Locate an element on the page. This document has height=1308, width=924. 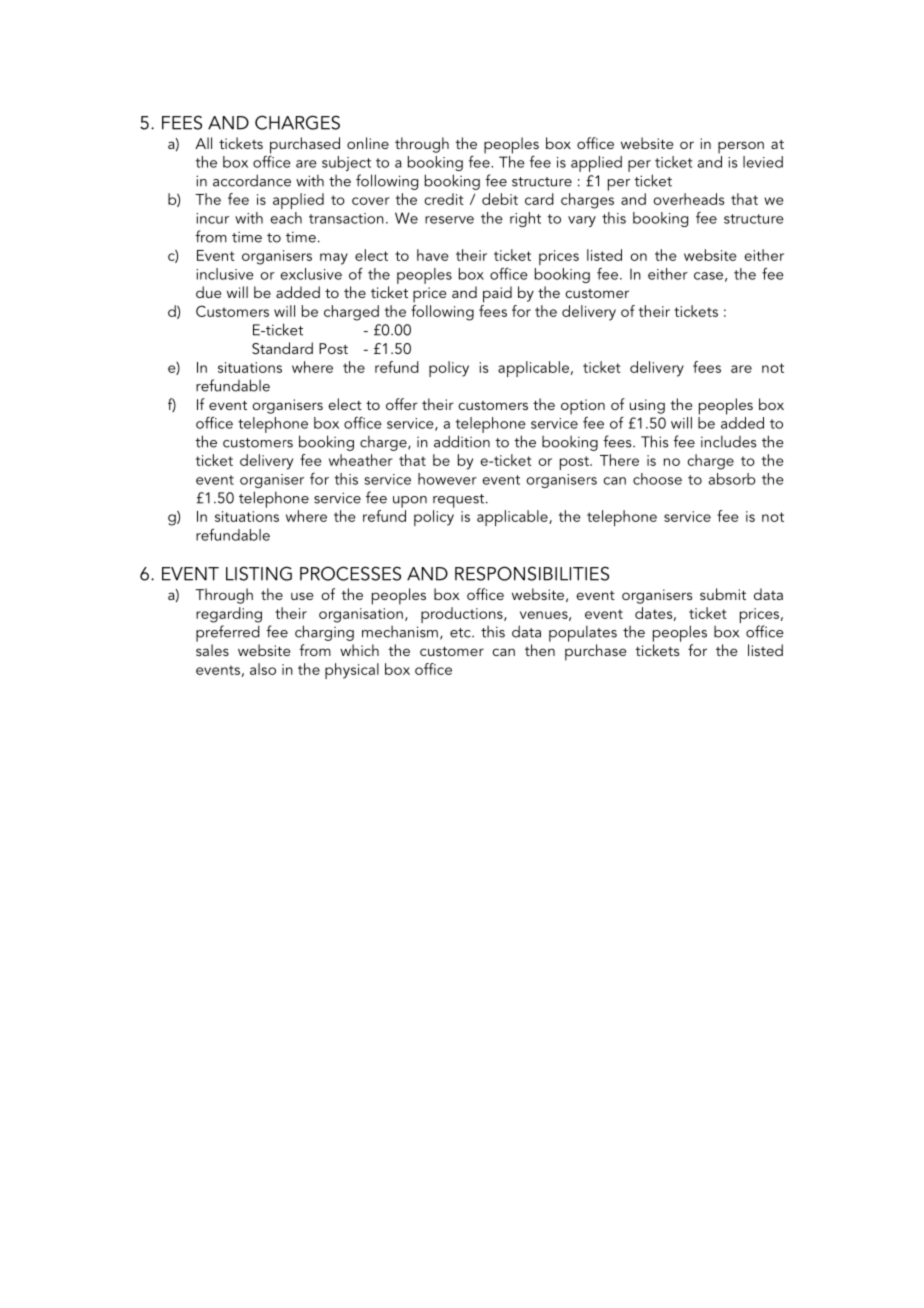
Standard is located at coordinates (282, 348).
